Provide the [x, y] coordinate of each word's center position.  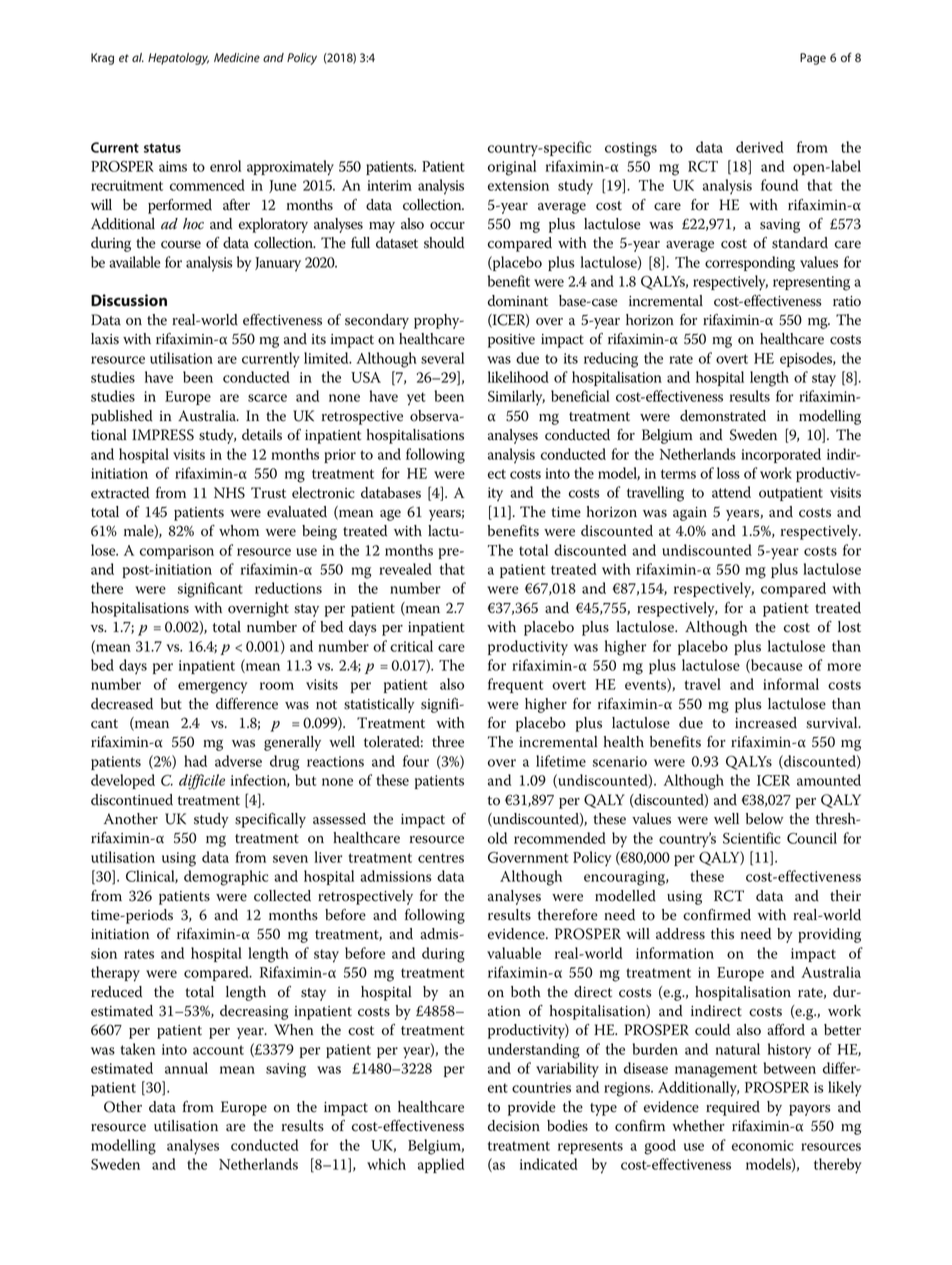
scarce [267, 398]
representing [811, 283]
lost [849, 627]
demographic [226, 878]
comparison [177, 552]
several [442, 358]
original [512, 168]
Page [813, 59]
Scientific [752, 838]
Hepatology [178, 59]
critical [411, 646]
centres [441, 858]
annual [186, 1068]
